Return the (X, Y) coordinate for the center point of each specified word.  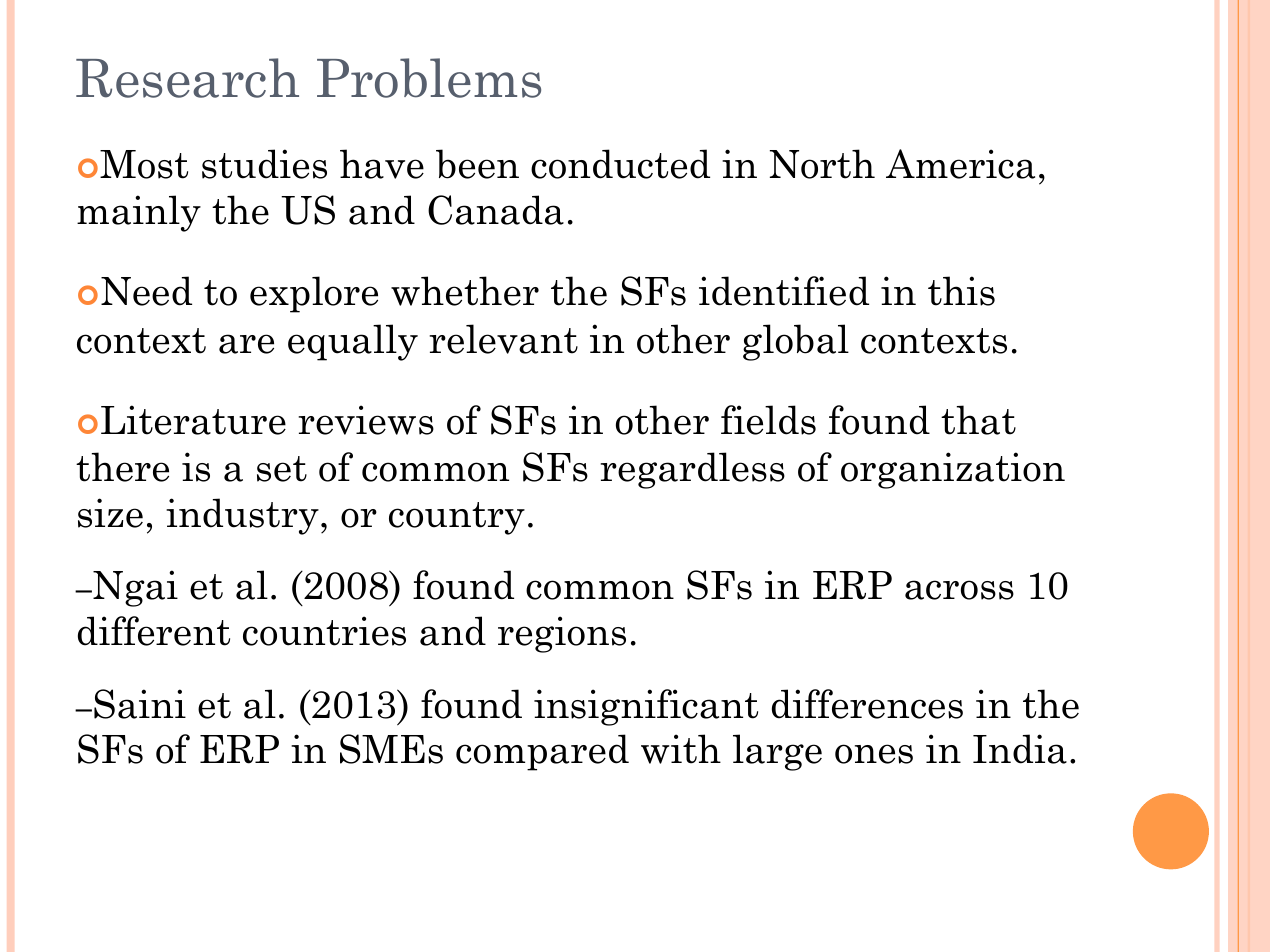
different (154, 631)
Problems (429, 78)
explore (314, 294)
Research (187, 78)
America (960, 164)
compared (542, 752)
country (457, 518)
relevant (503, 339)
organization (953, 470)
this (961, 291)
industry (242, 516)
